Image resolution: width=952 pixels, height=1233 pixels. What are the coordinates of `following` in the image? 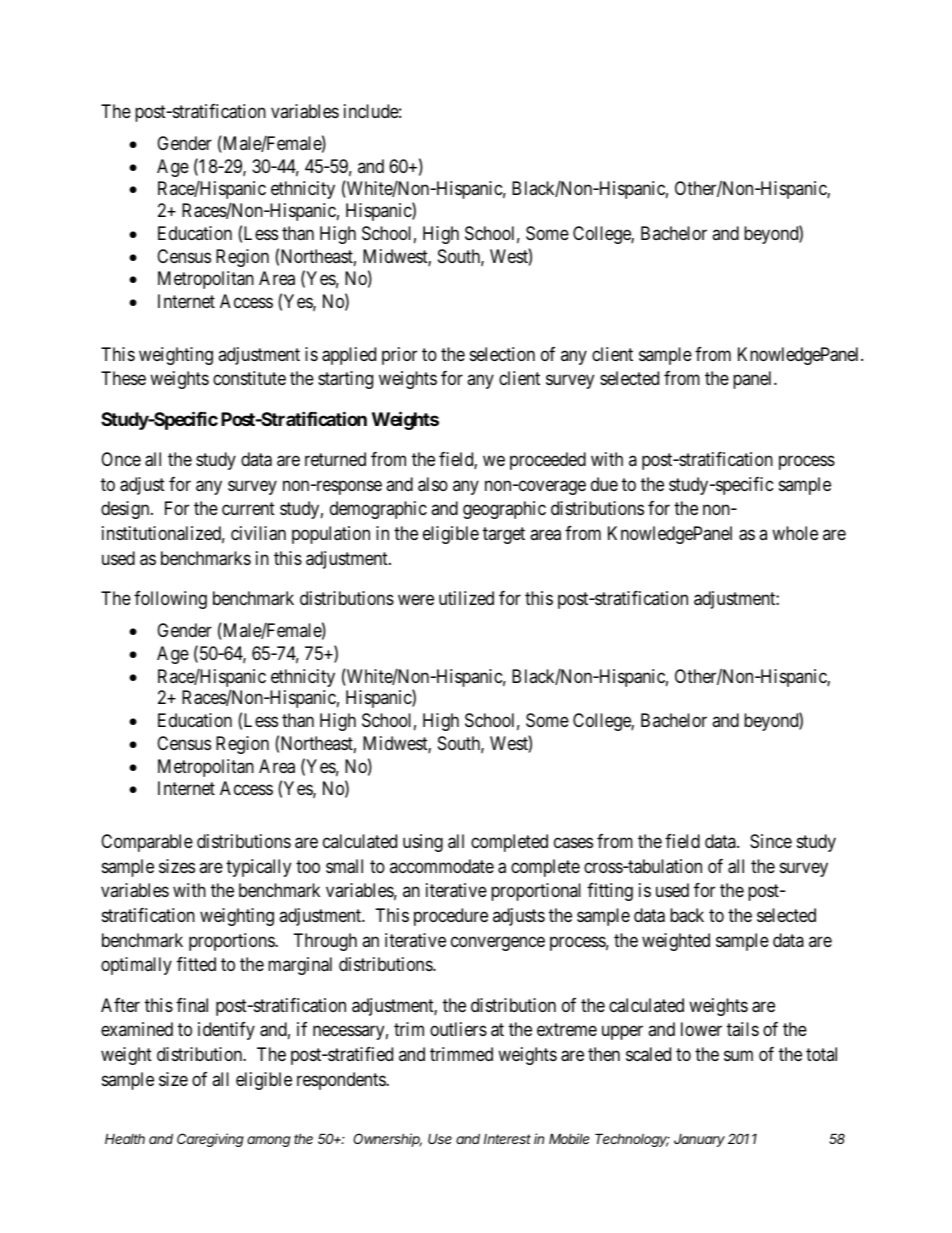 It's located at (170, 600).
